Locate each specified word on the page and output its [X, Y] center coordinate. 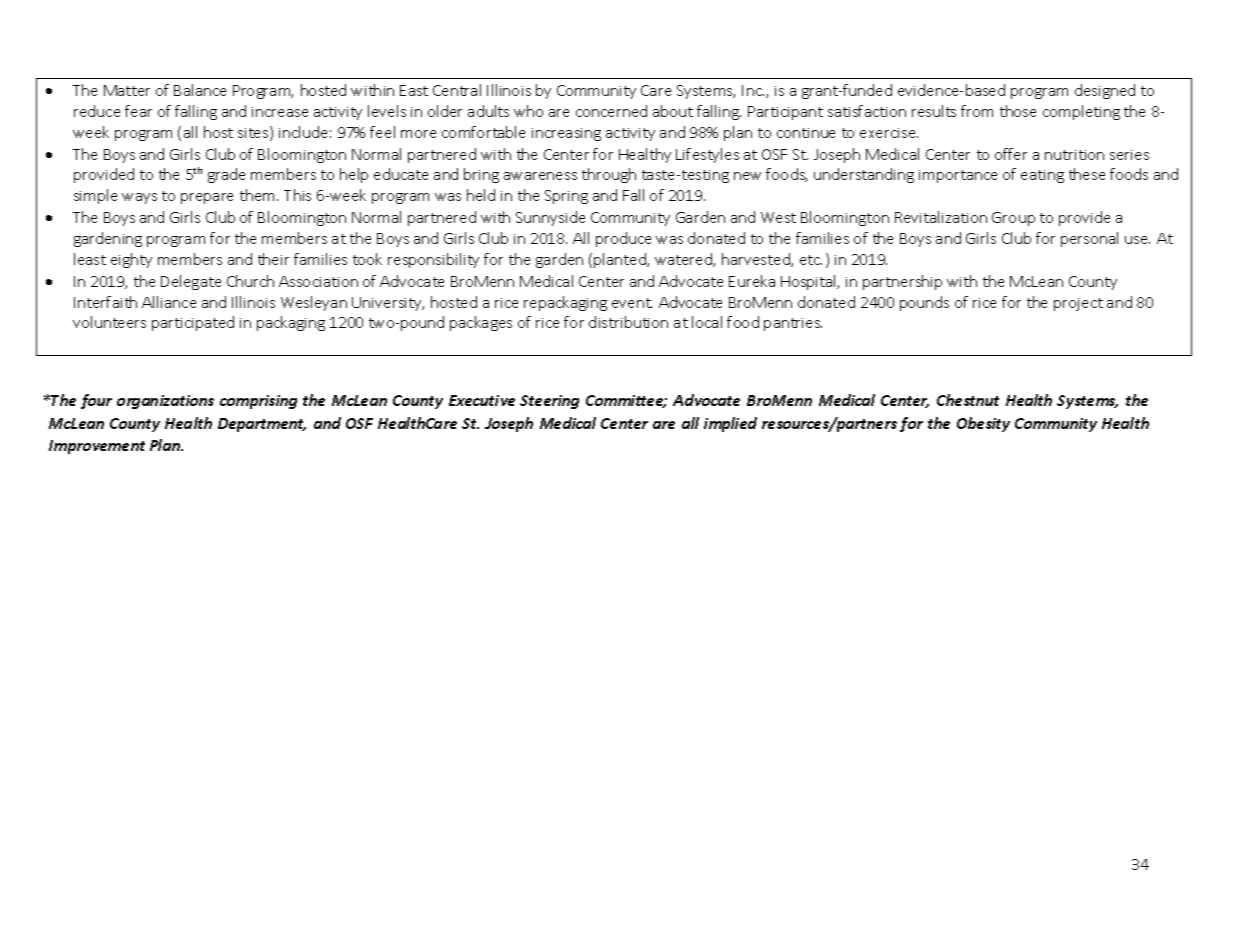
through [609, 175]
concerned [611, 111]
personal [1089, 239]
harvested [757, 260]
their [273, 259]
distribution [628, 322]
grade [226, 175]
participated [193, 323]
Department [262, 425]
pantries [793, 324]
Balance [200, 90]
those [1018, 111]
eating [1042, 176]
